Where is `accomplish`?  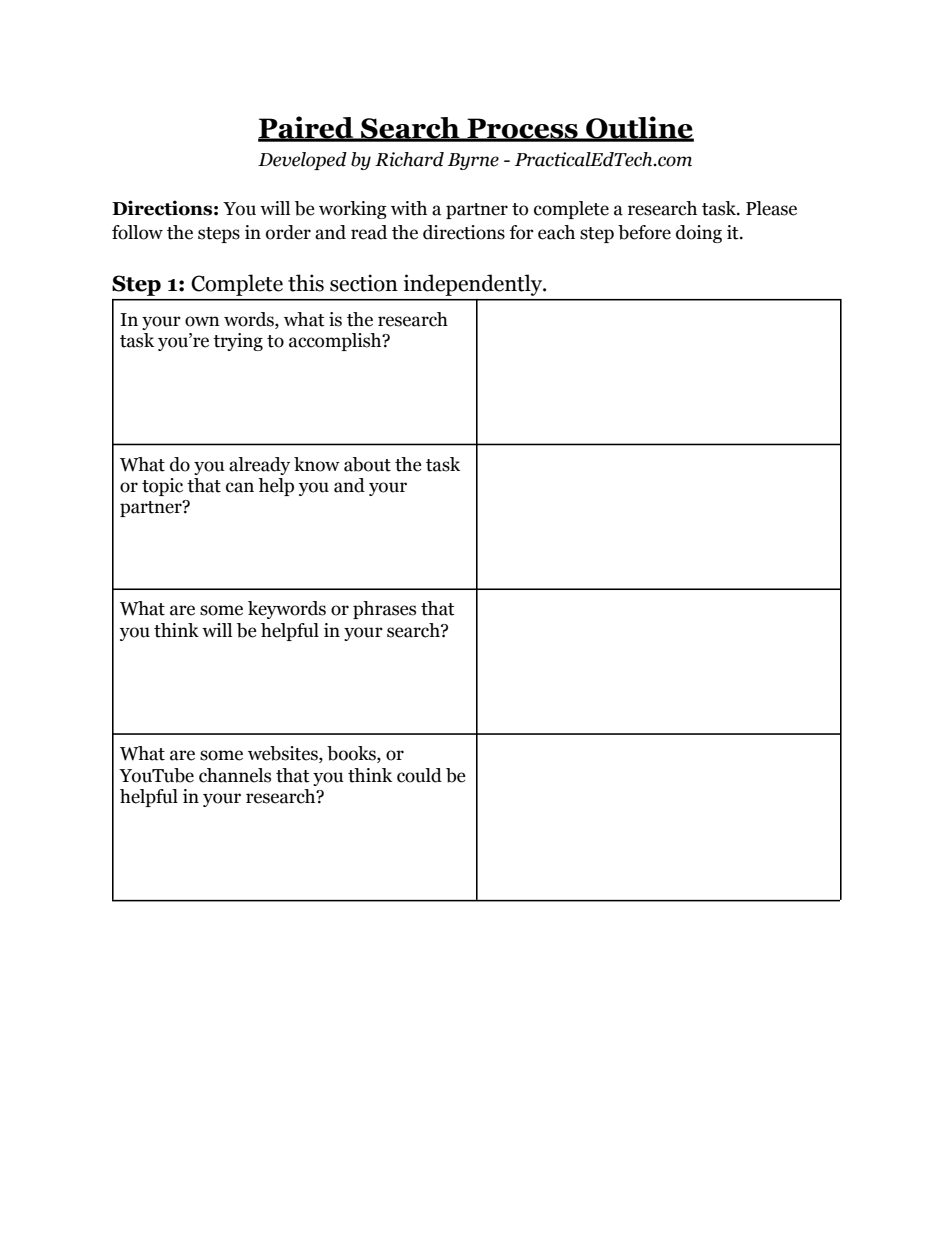 accomplish is located at coordinates (336, 342).
